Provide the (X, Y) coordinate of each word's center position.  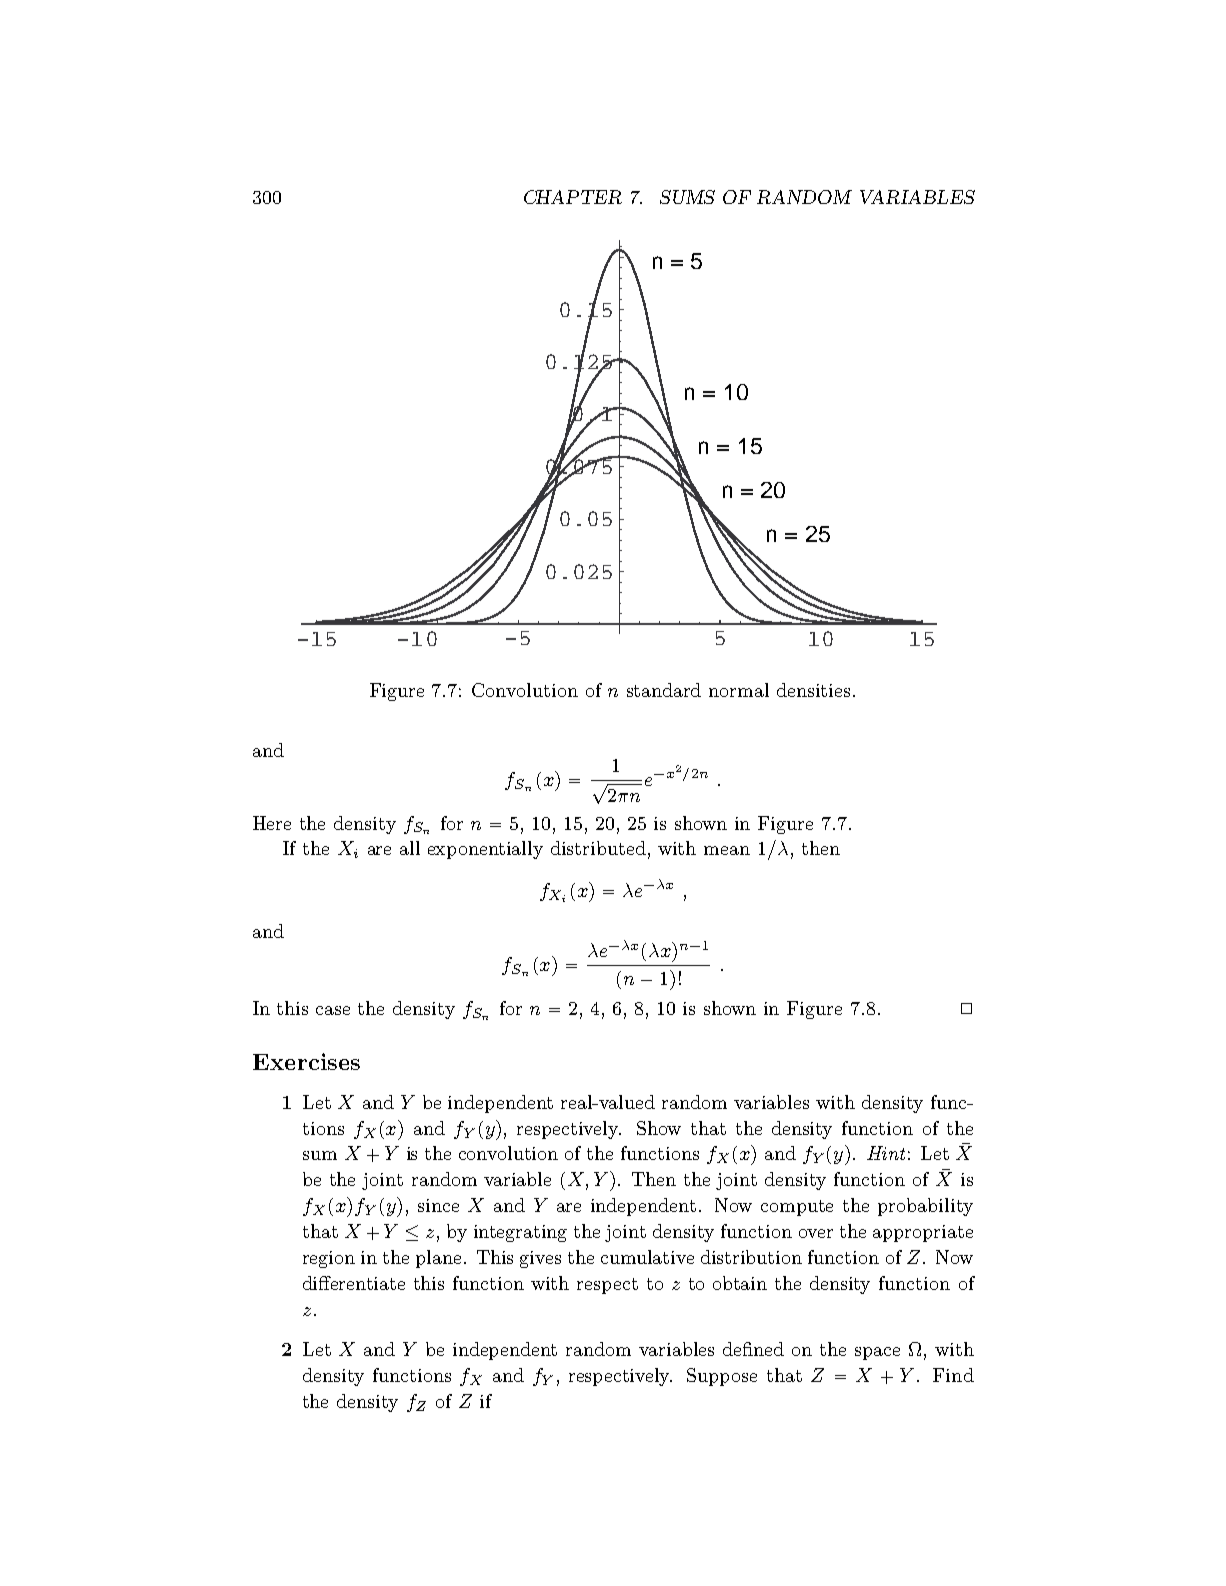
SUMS (687, 197)
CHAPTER (573, 197)
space (877, 1353)
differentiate (354, 1283)
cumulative (647, 1257)
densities (813, 690)
